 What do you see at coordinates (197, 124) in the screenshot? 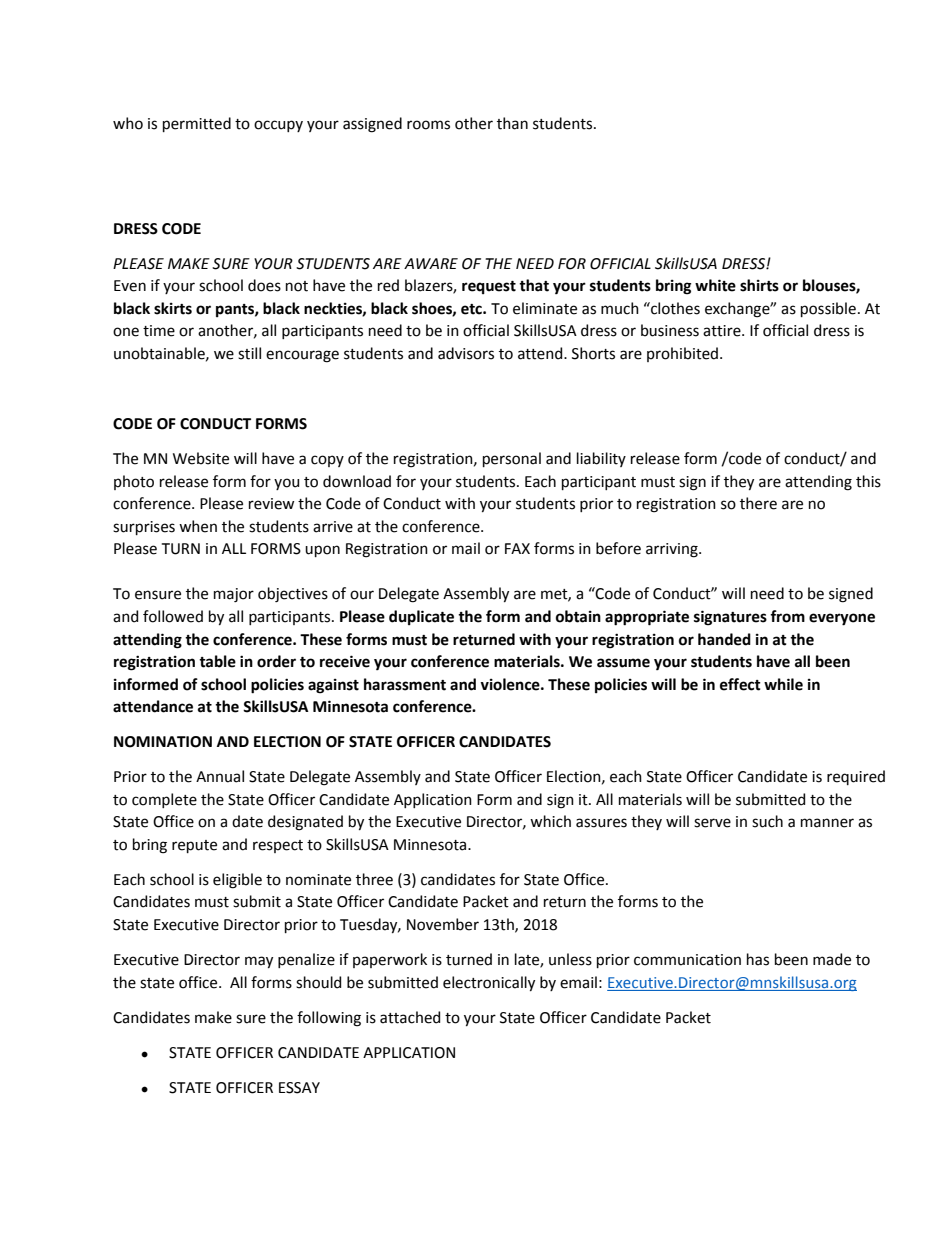
I see `permitted` at bounding box center [197, 124].
